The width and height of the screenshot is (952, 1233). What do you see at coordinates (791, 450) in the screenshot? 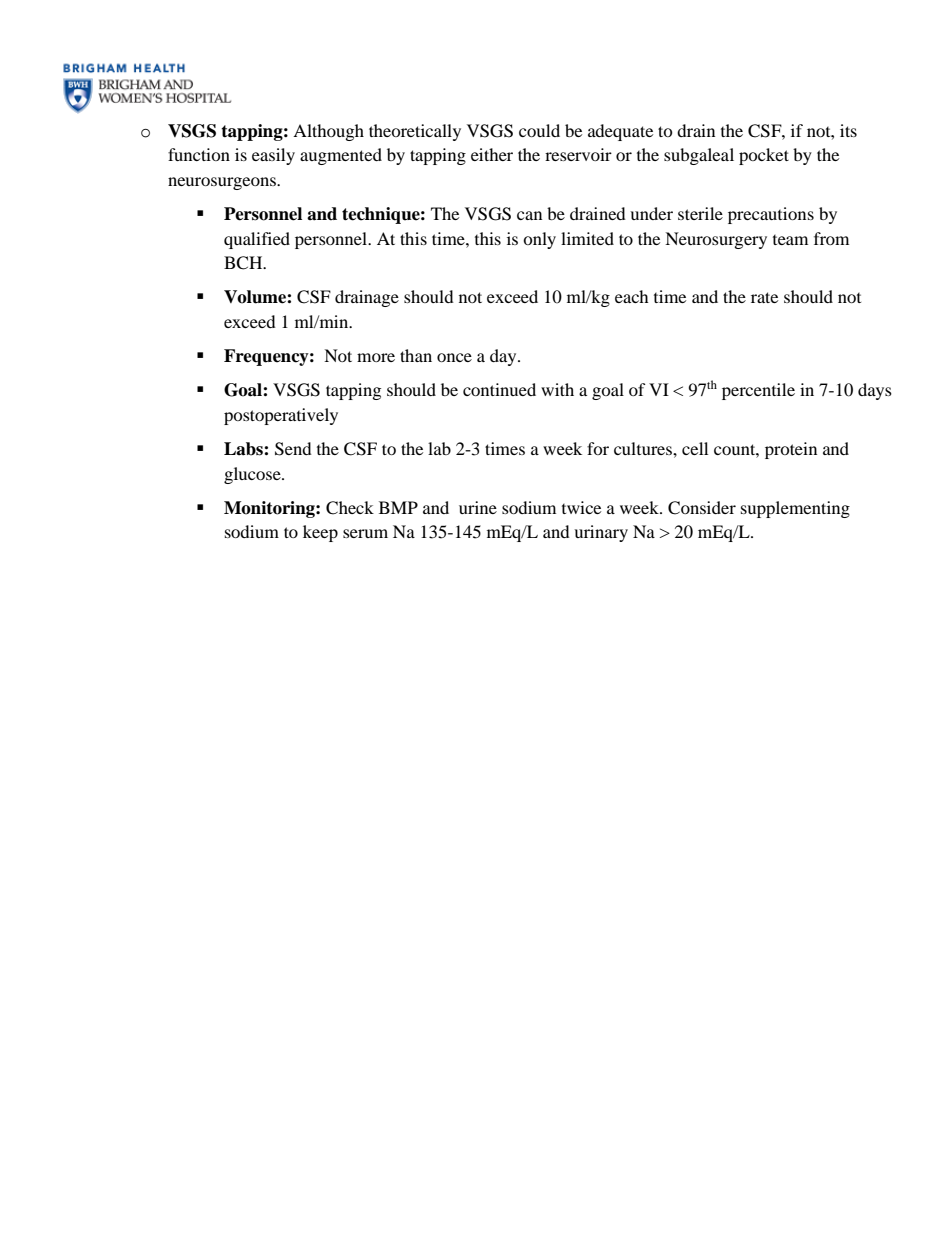
I see `protein` at bounding box center [791, 450].
